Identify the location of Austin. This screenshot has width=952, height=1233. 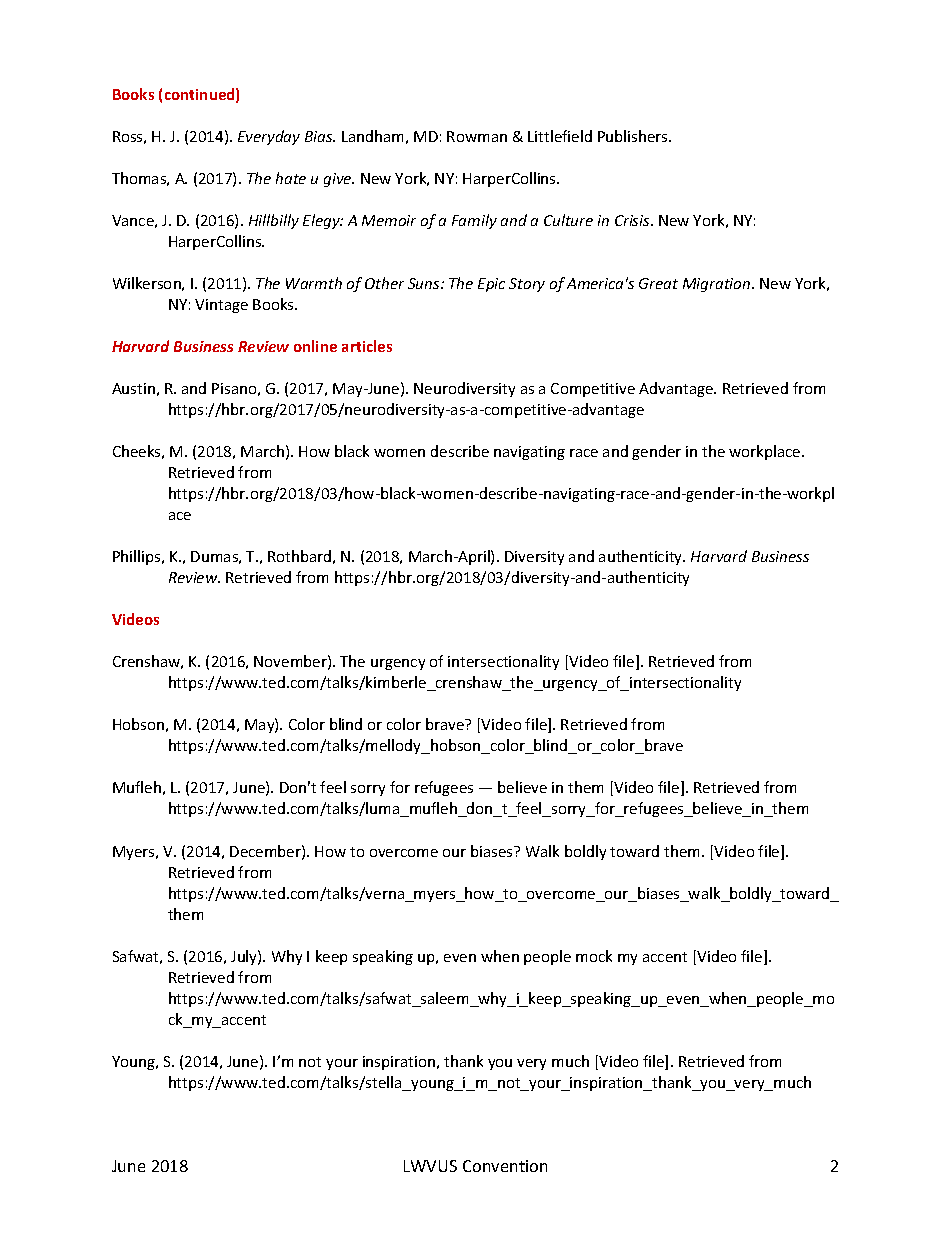
(133, 388).
